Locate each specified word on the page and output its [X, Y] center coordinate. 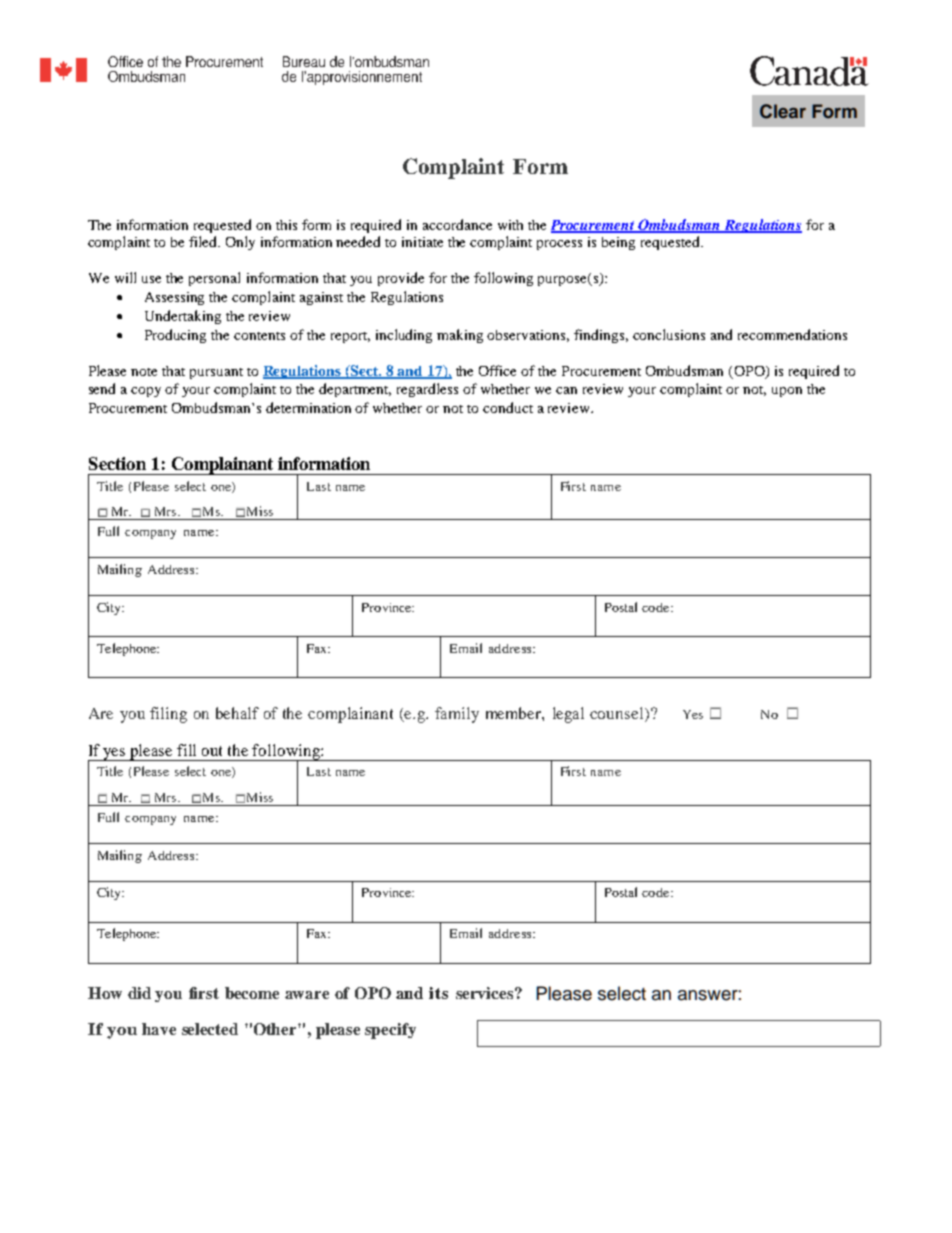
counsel [618, 714]
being [618, 243]
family [457, 715]
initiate [422, 242]
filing [168, 715]
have [159, 1029]
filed [204, 241]
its [438, 993]
